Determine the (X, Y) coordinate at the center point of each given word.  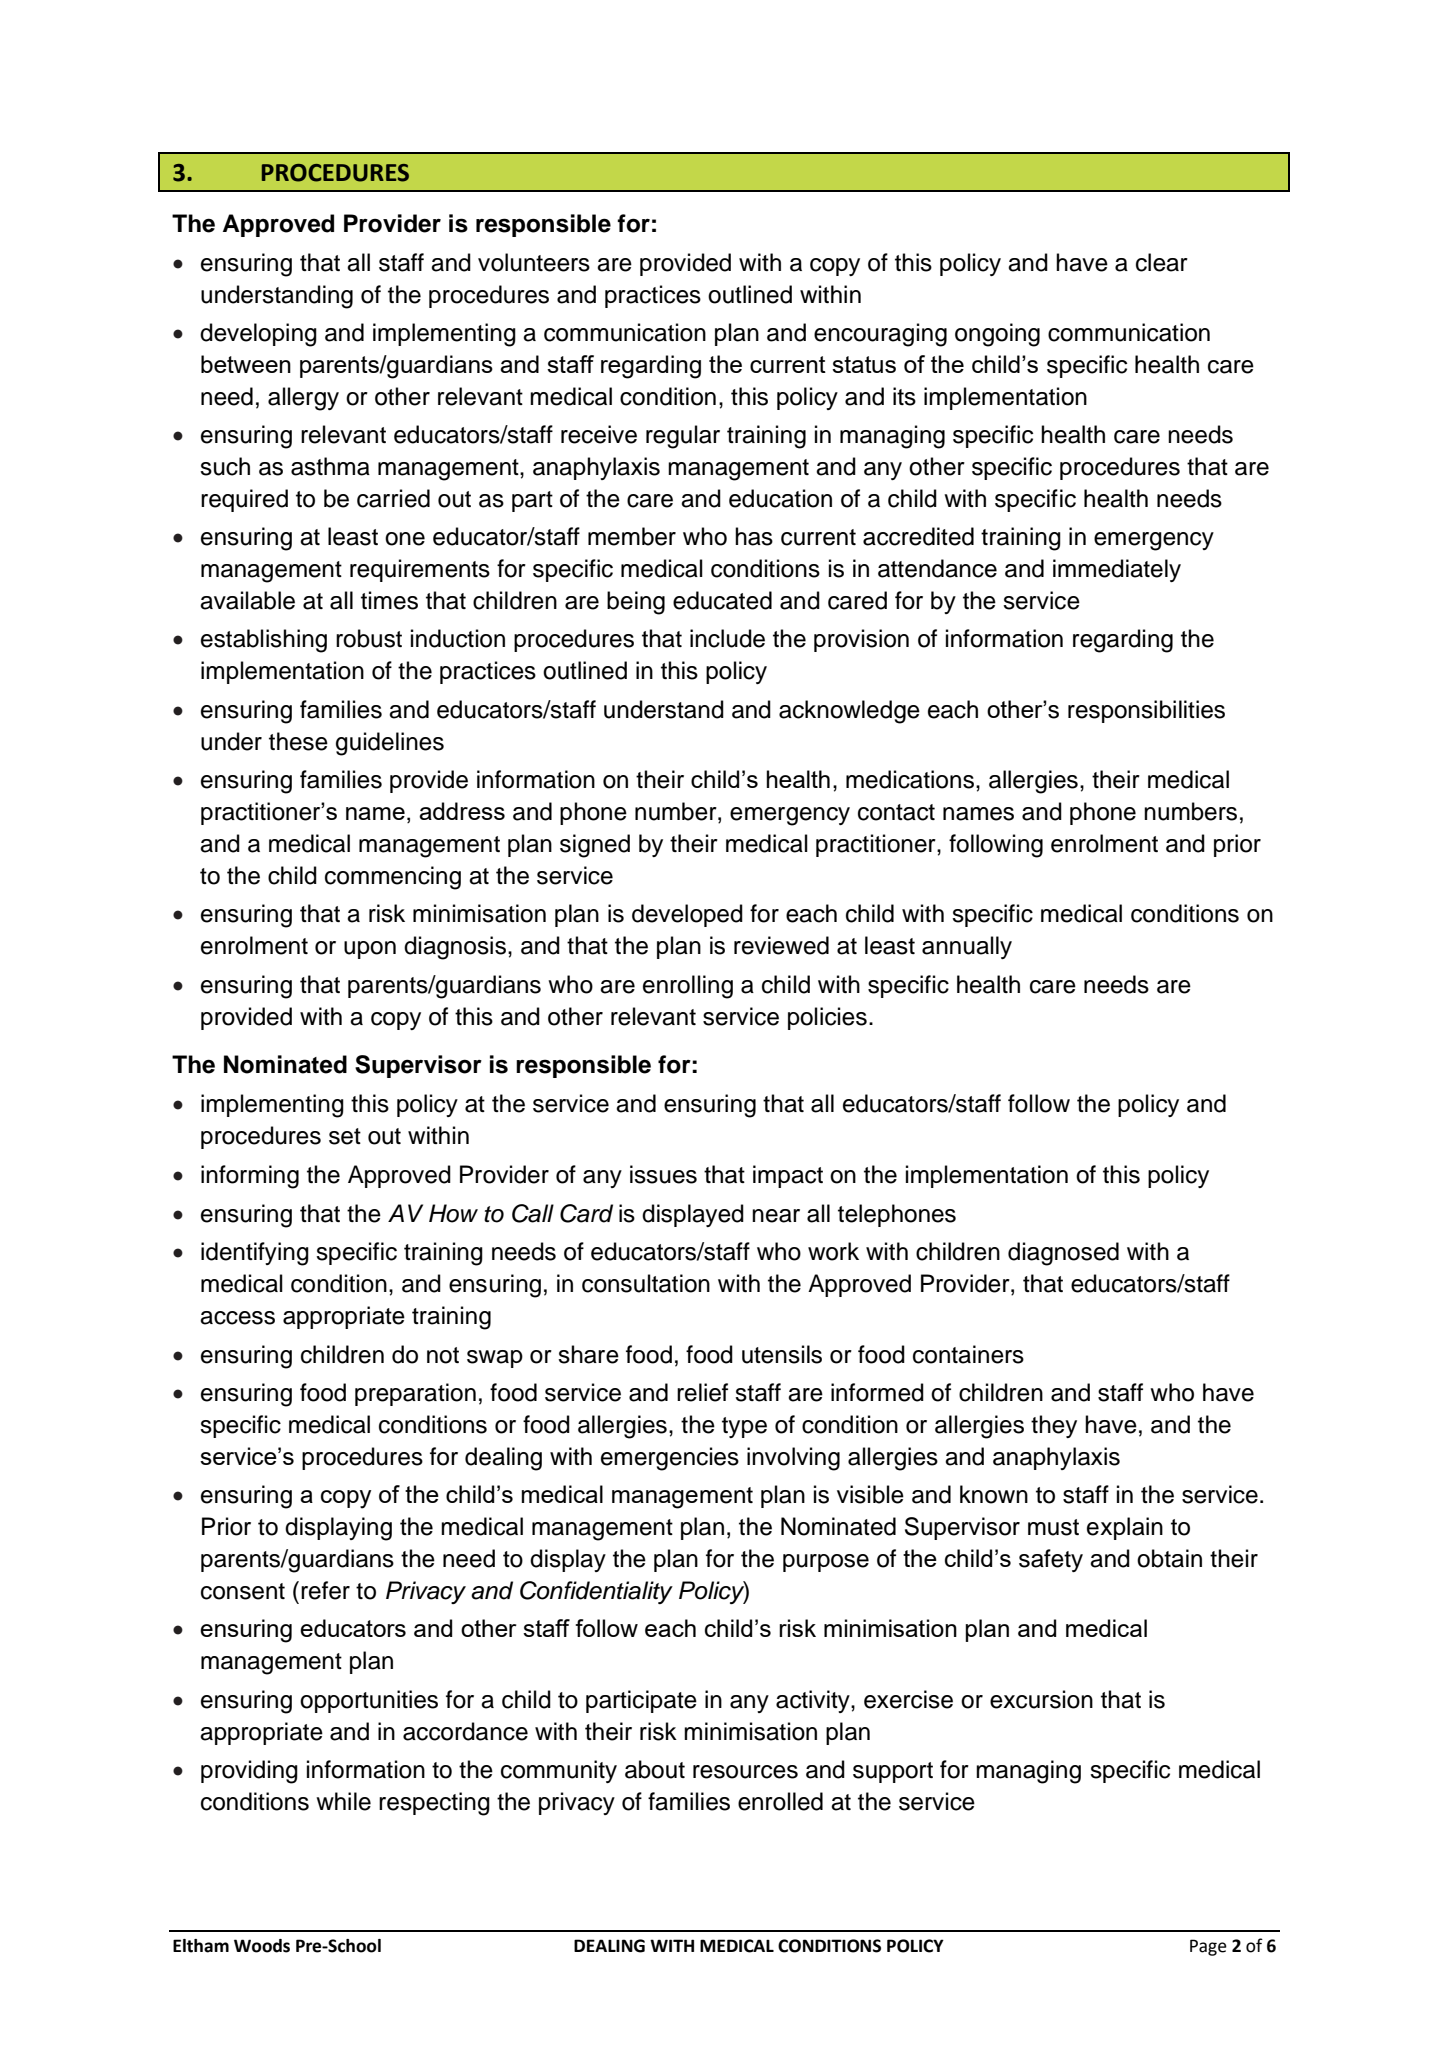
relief (702, 1392)
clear (1162, 262)
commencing (393, 878)
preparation (415, 1394)
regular (683, 437)
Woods (262, 1946)
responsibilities (1146, 711)
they (1054, 1426)
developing (258, 335)
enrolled (780, 1801)
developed (687, 915)
